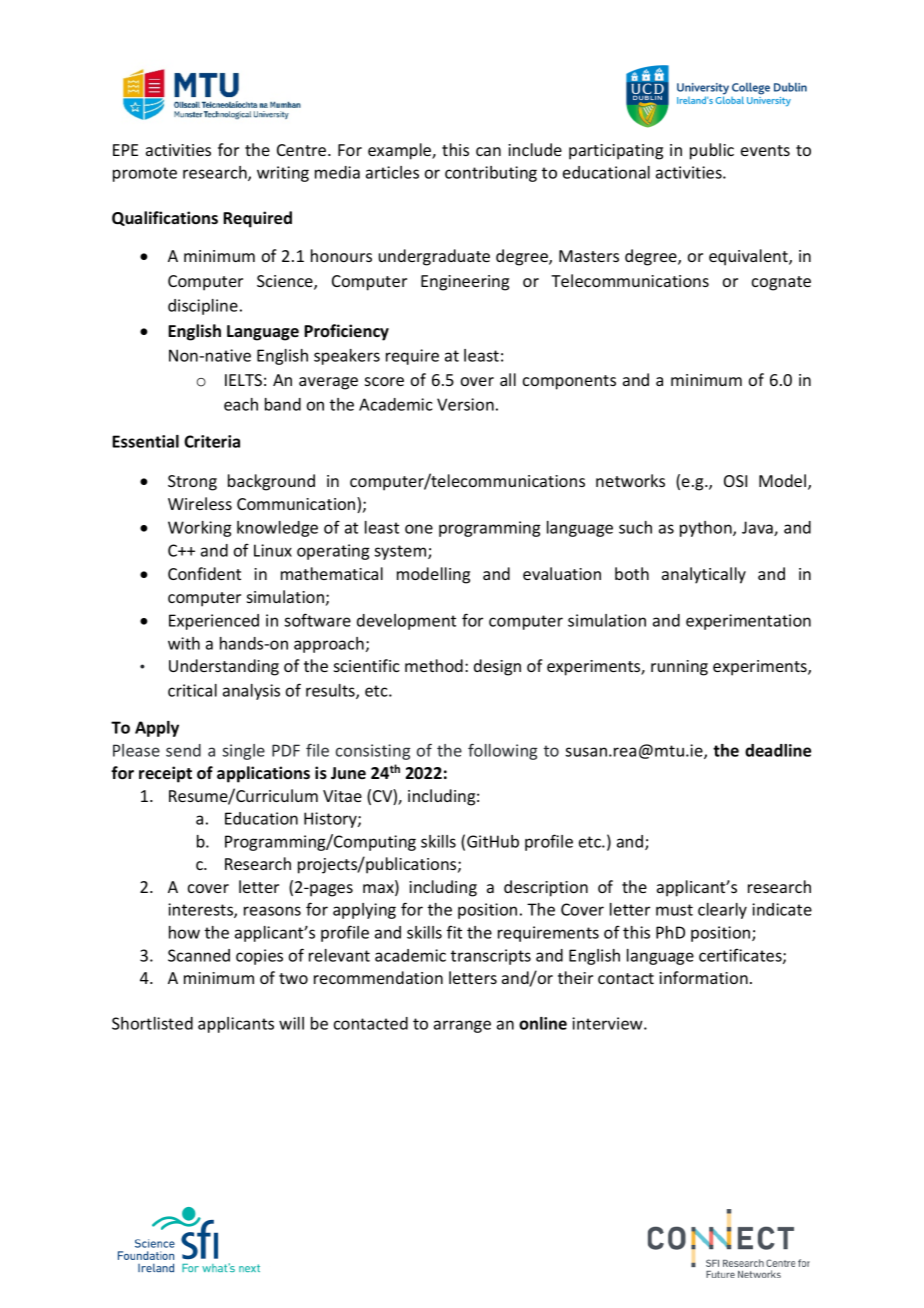  I want to click on method, so click(434, 665).
